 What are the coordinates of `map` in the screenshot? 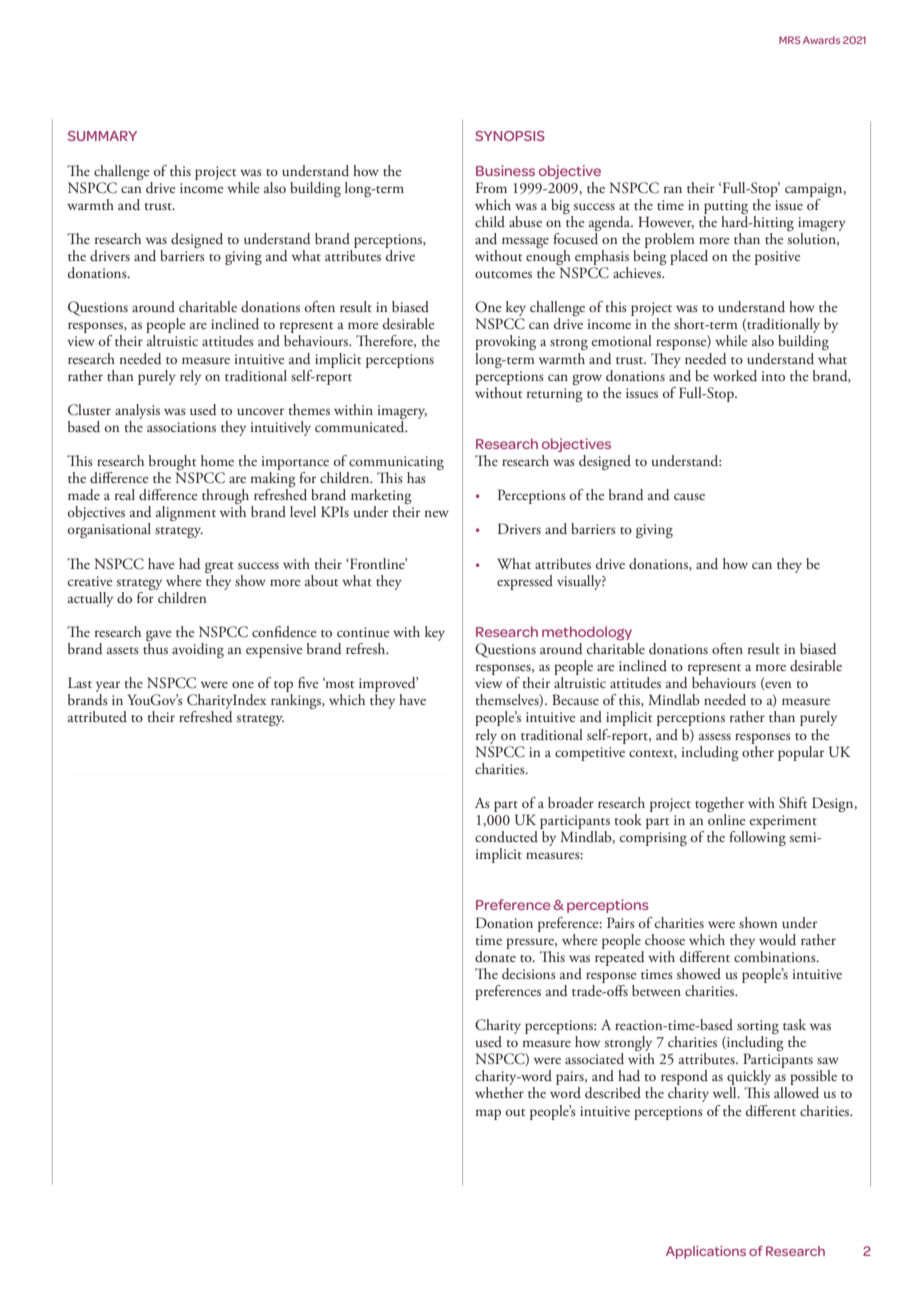 It's located at (488, 1114).
